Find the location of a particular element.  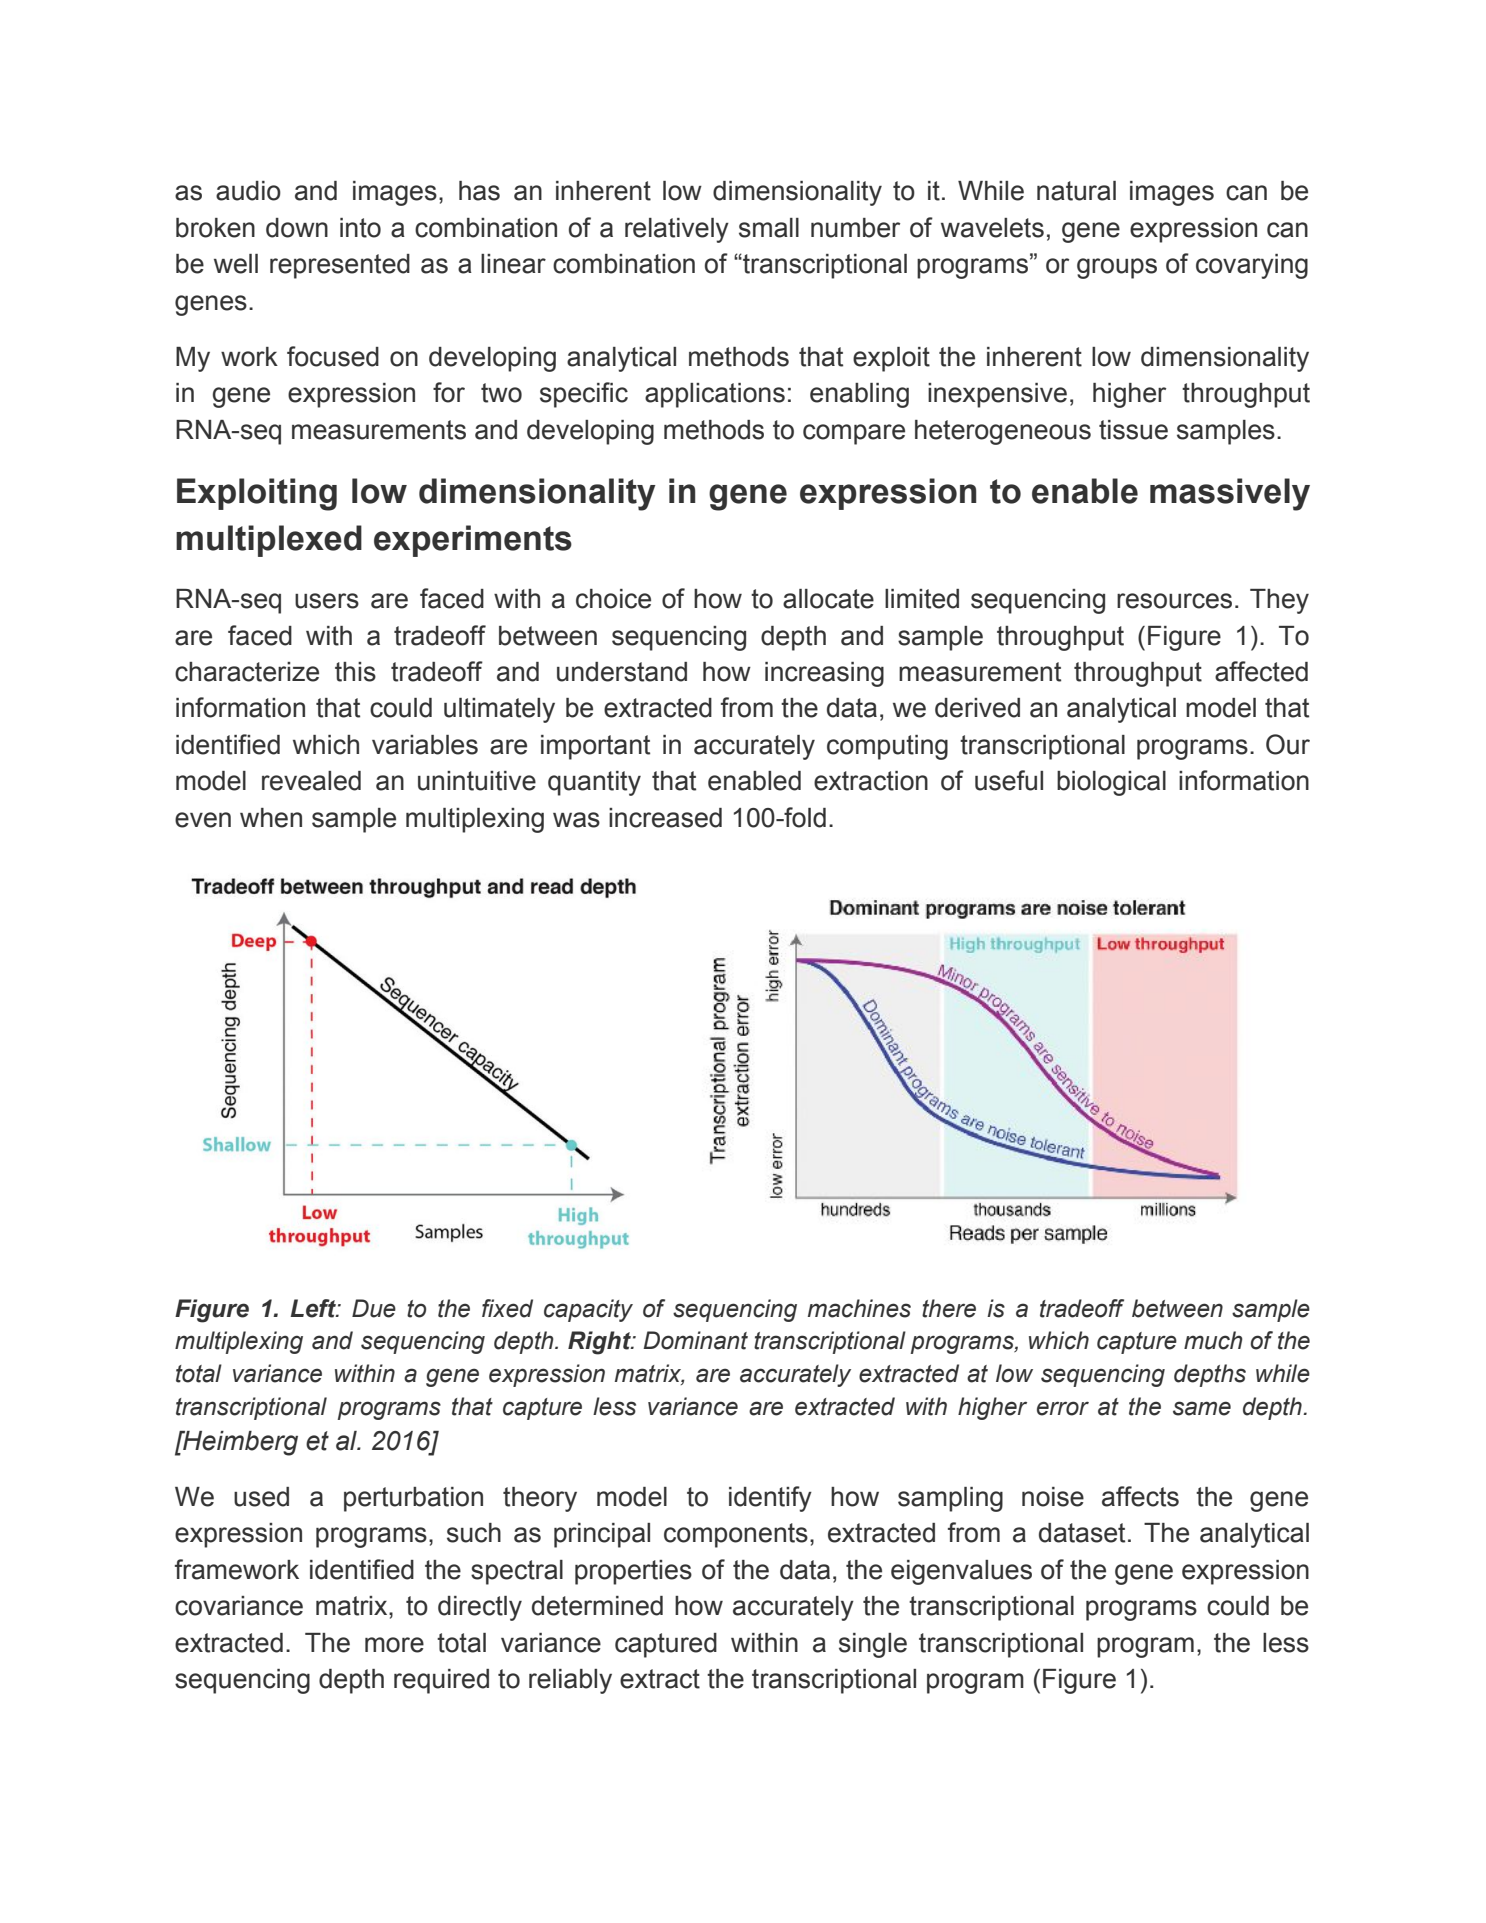

when is located at coordinates (271, 818).
